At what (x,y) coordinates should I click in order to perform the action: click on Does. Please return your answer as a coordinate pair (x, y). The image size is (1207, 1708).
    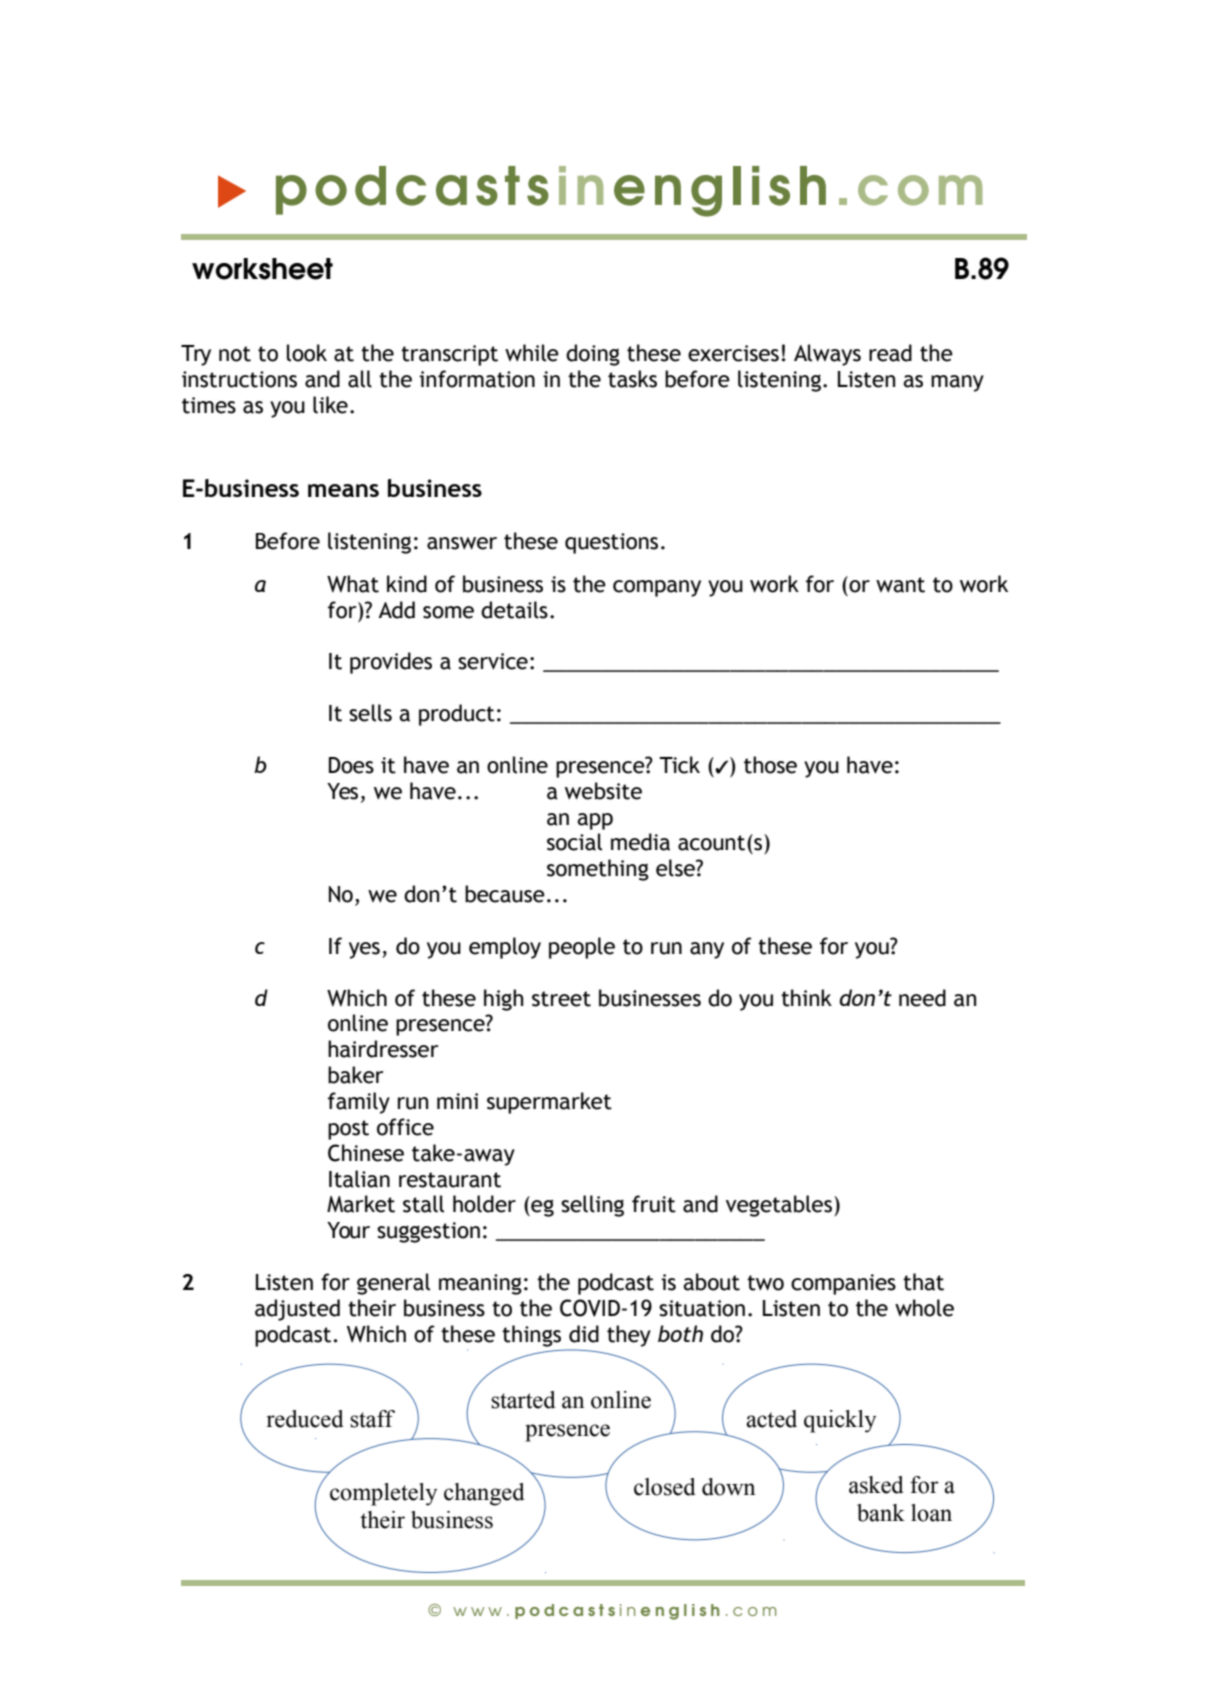
    Looking at the image, I should click on (351, 765).
